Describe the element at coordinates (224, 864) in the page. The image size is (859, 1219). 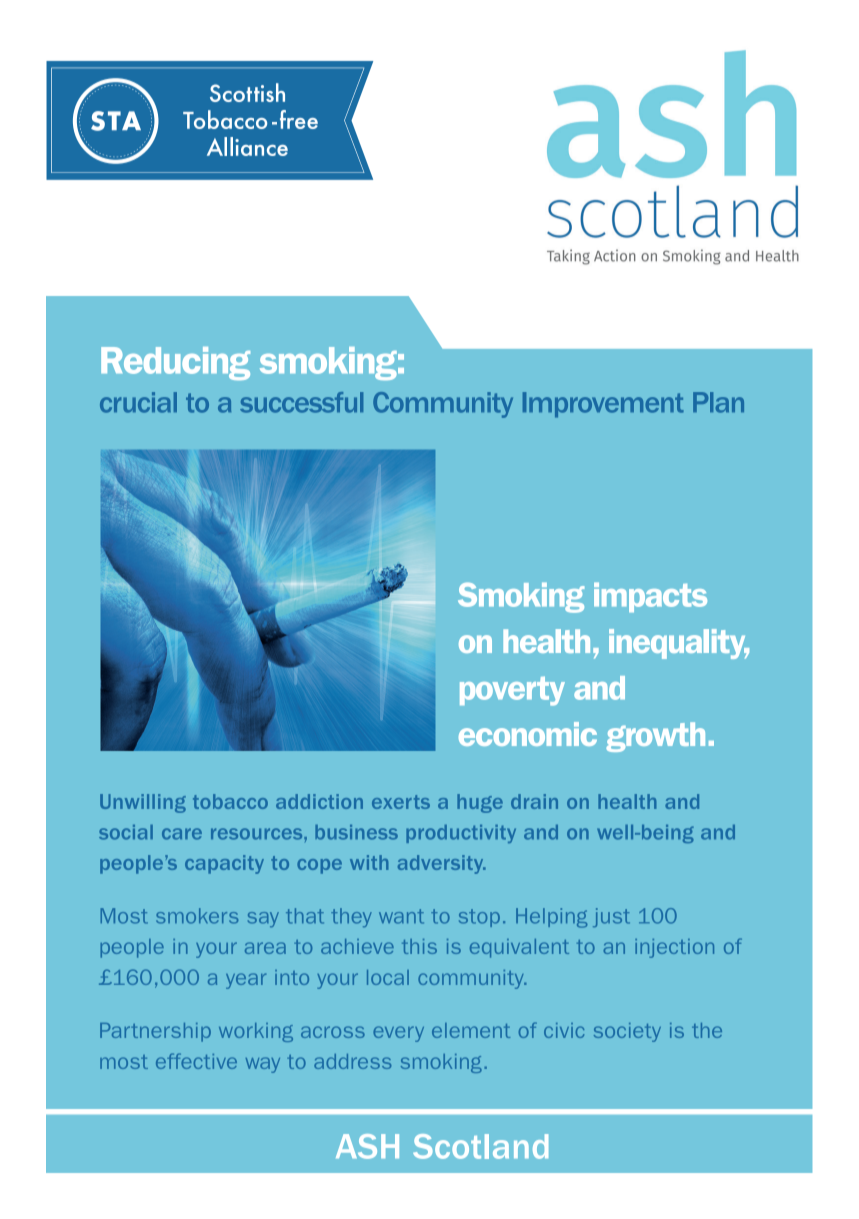
I see `capacity` at that location.
